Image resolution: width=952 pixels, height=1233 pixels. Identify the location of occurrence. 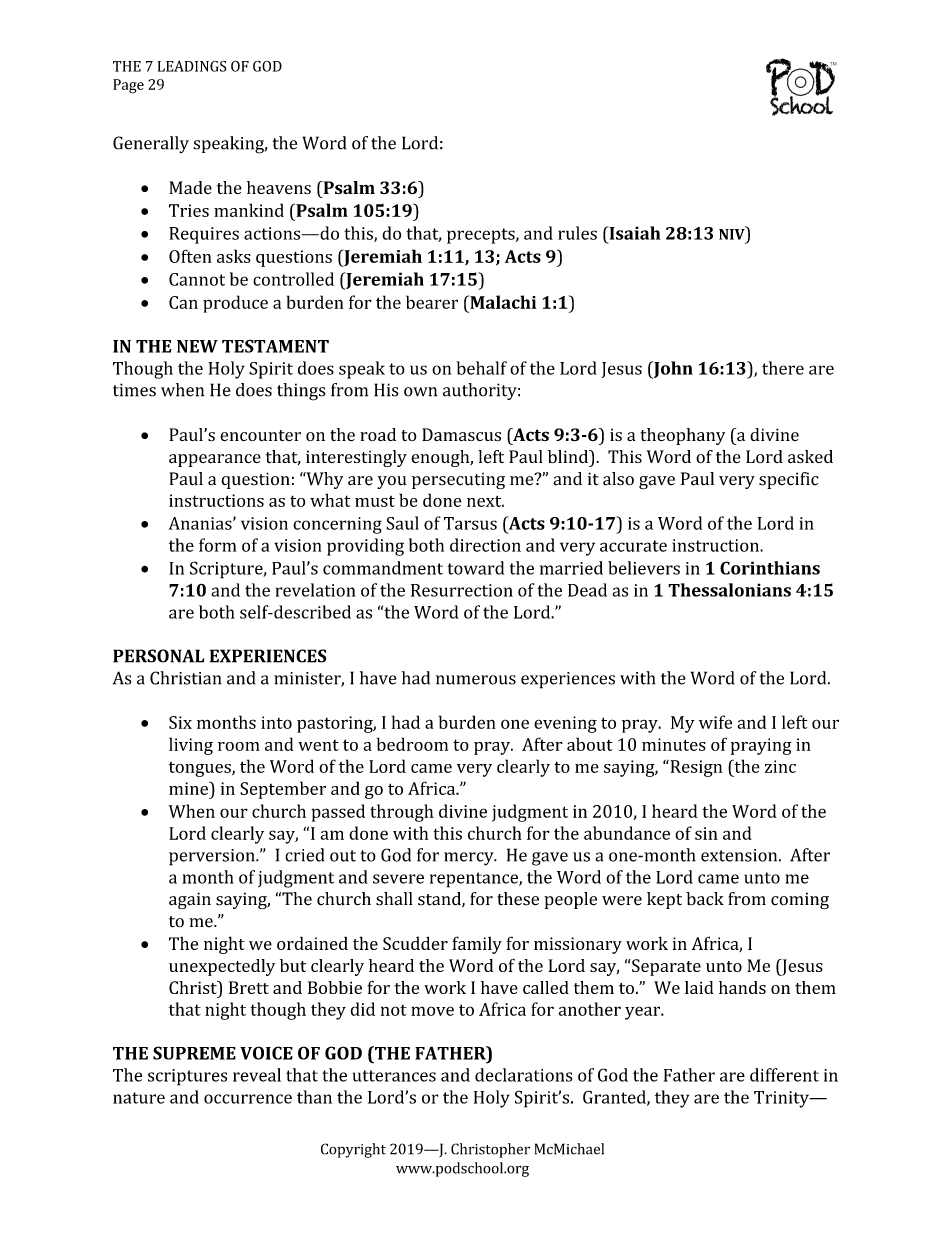
(248, 1099).
